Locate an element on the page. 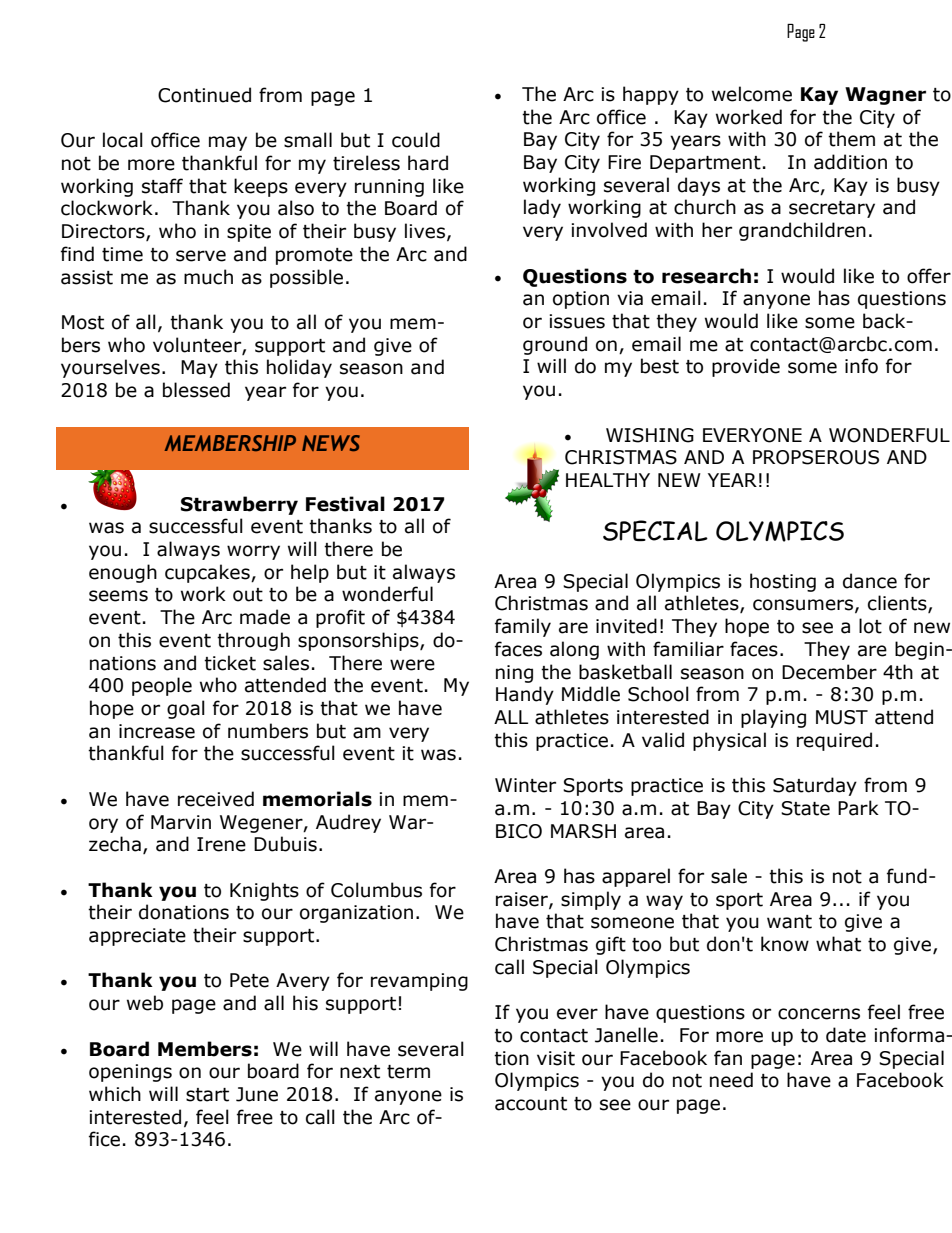  account is located at coordinates (531, 1104).
